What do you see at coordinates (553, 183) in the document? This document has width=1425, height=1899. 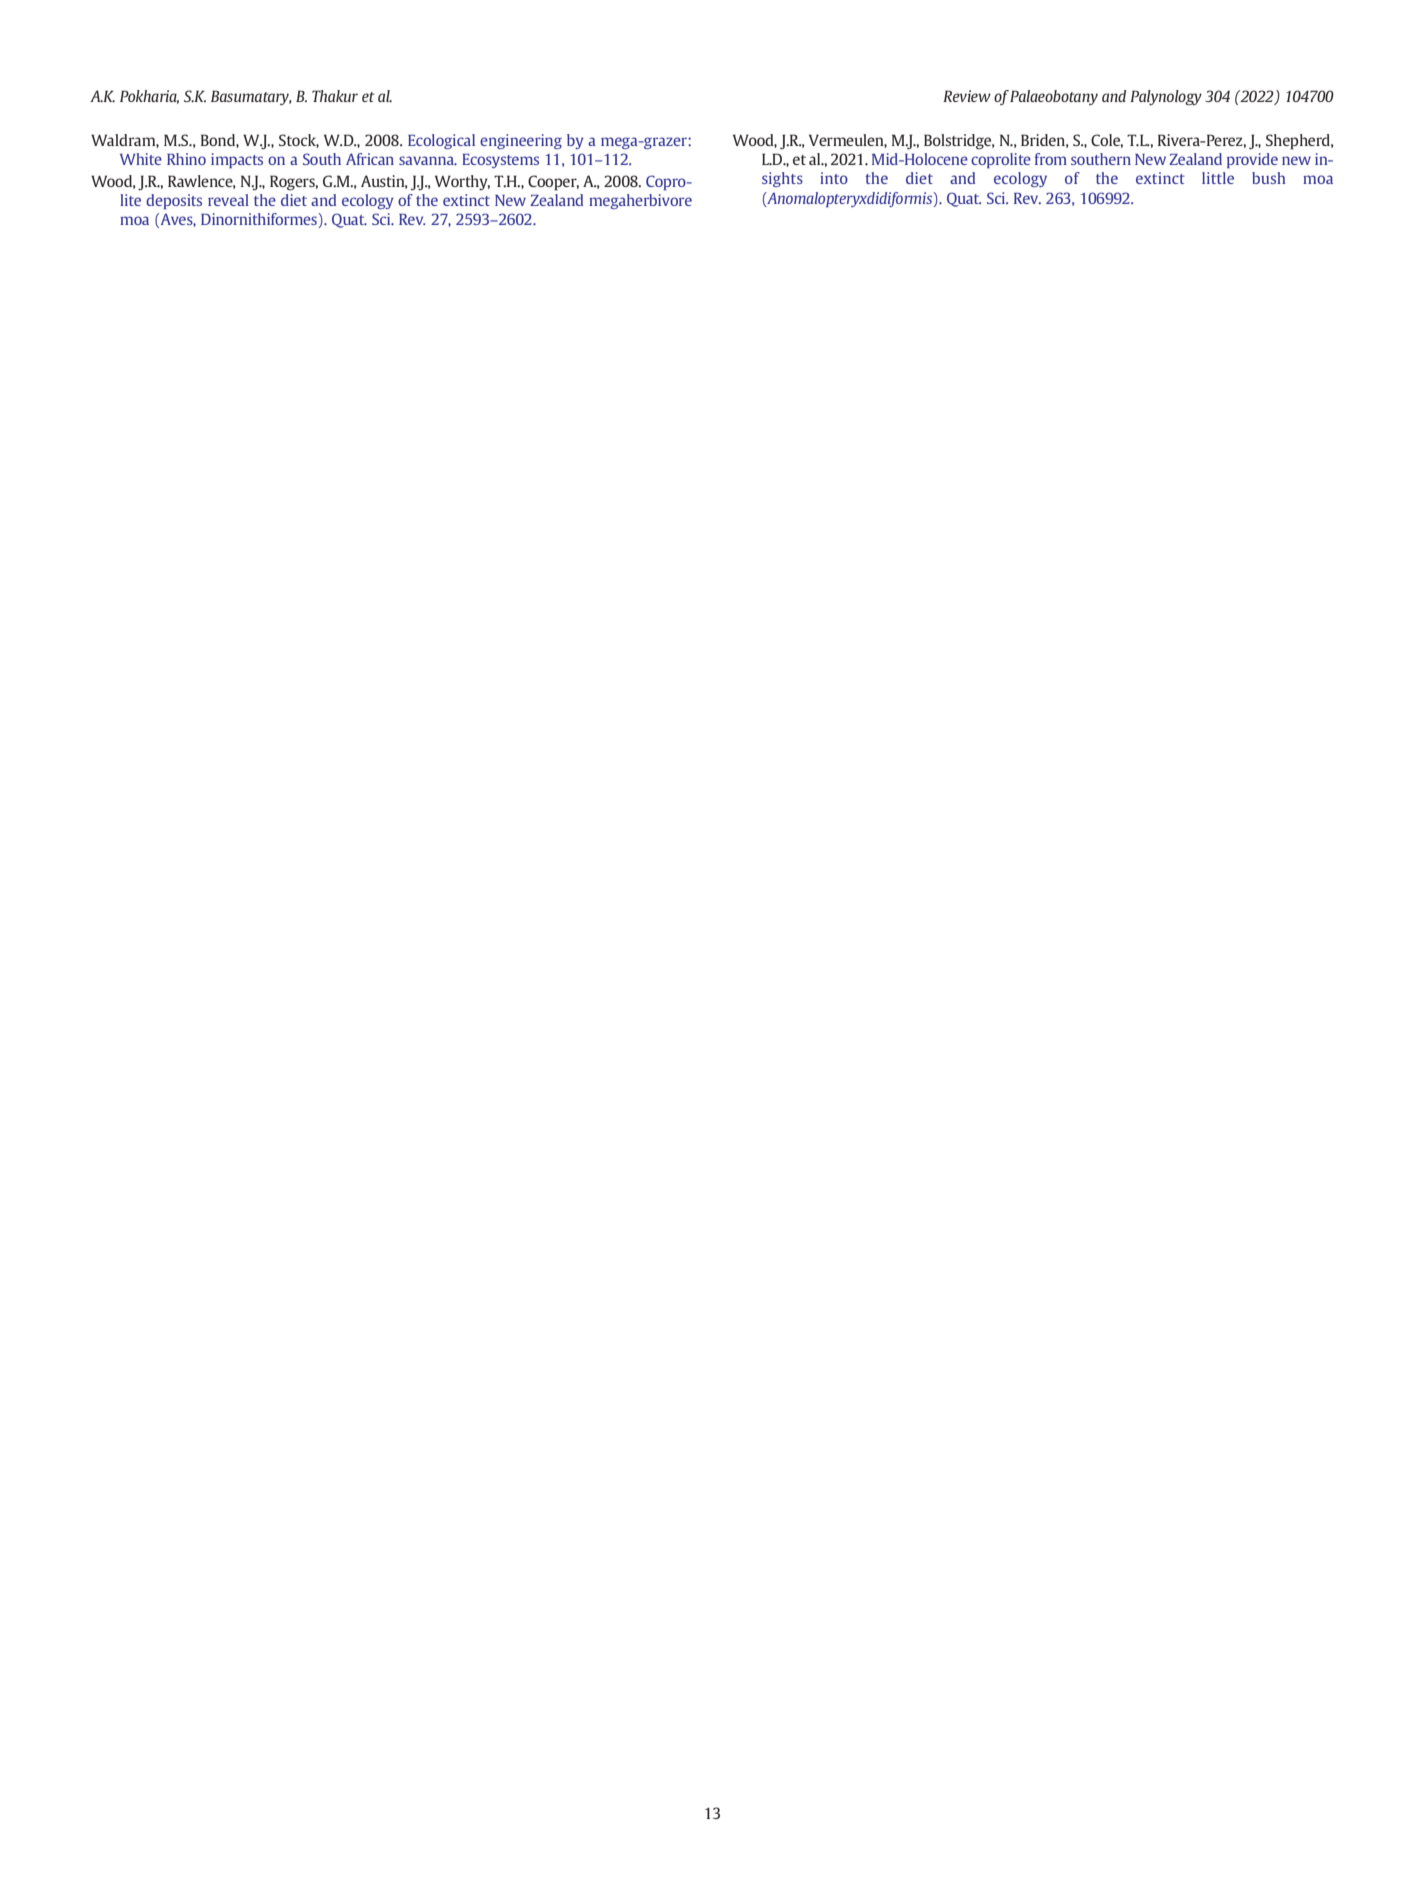 I see `Cooper` at bounding box center [553, 183].
